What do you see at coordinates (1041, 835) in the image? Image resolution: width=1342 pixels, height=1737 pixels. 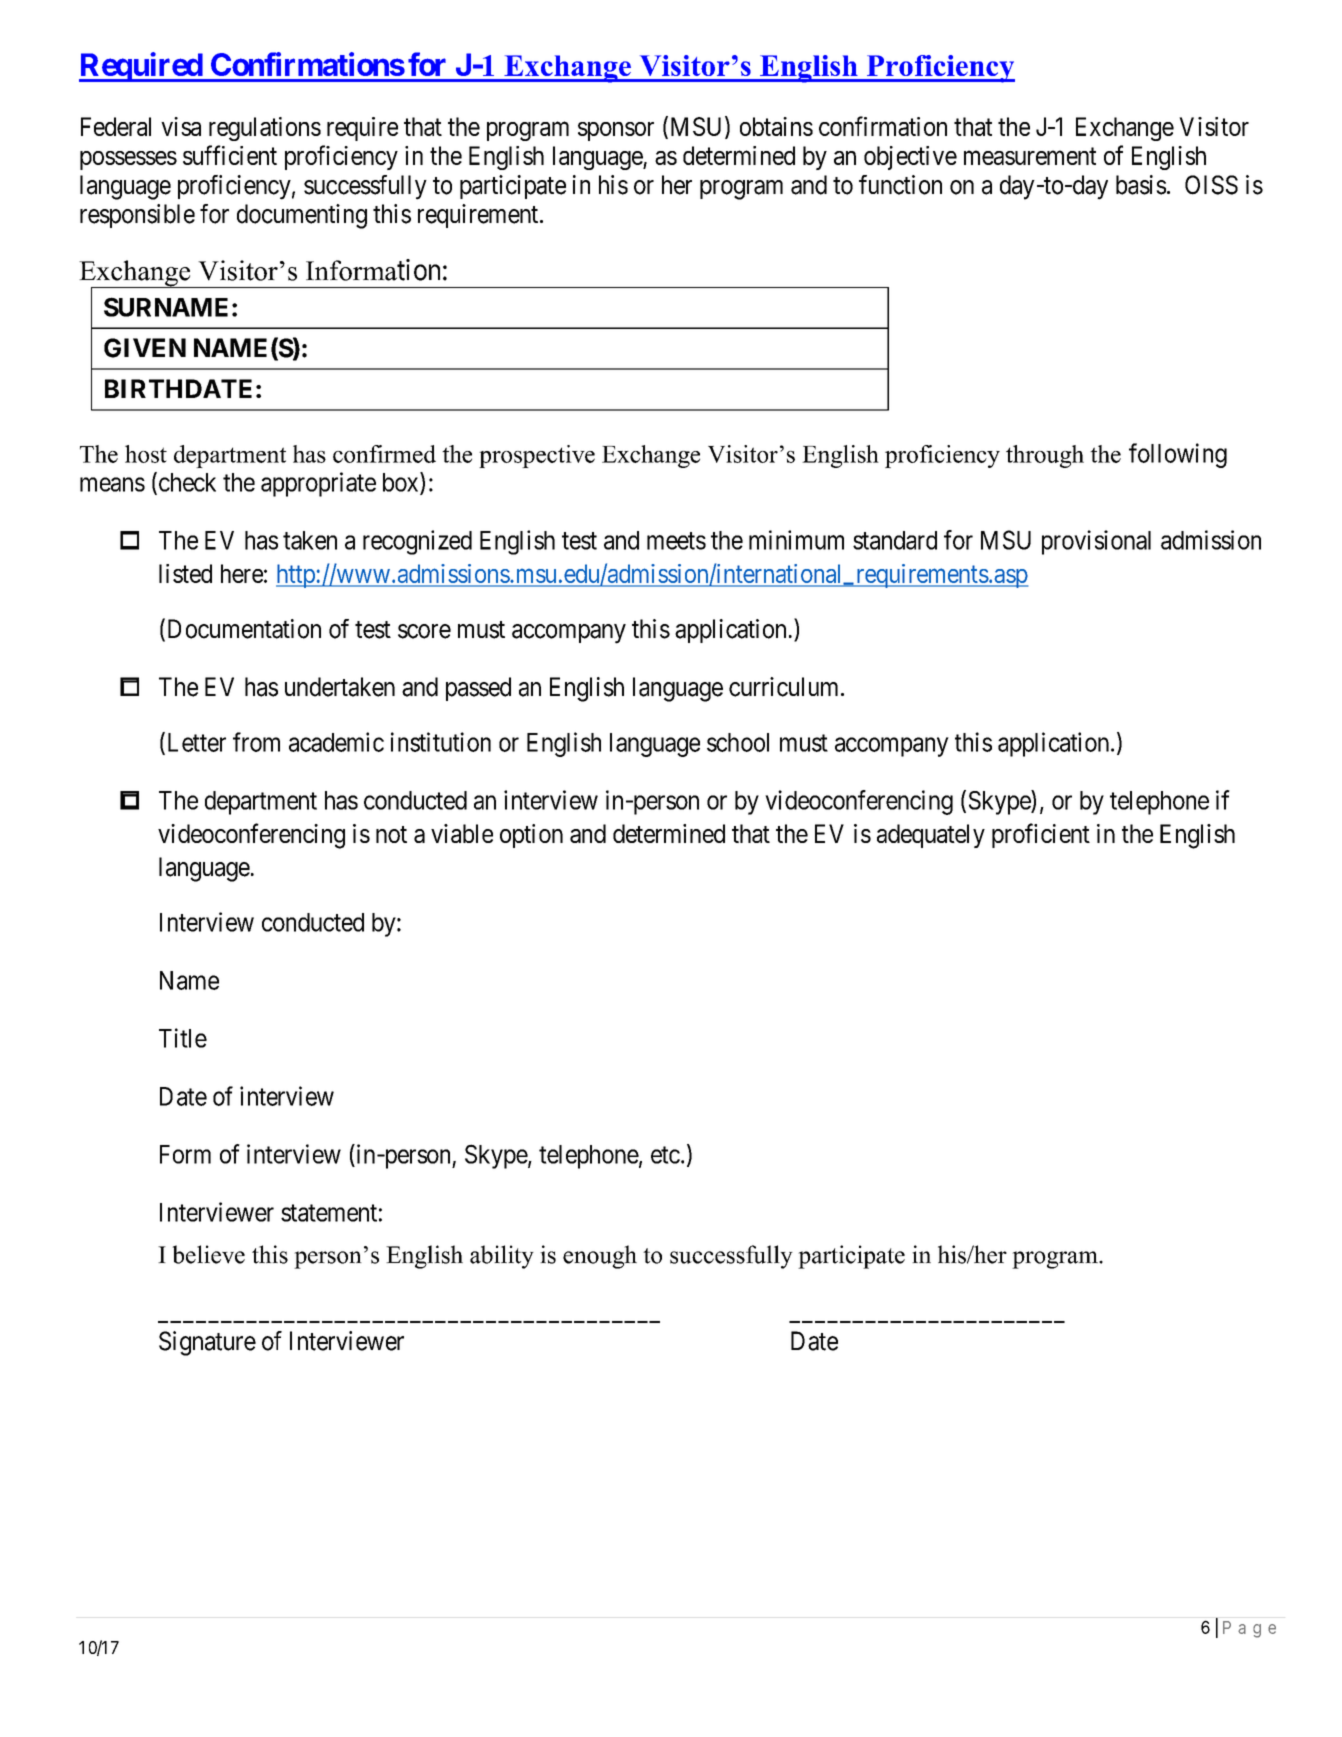 I see `proficient` at bounding box center [1041, 835].
